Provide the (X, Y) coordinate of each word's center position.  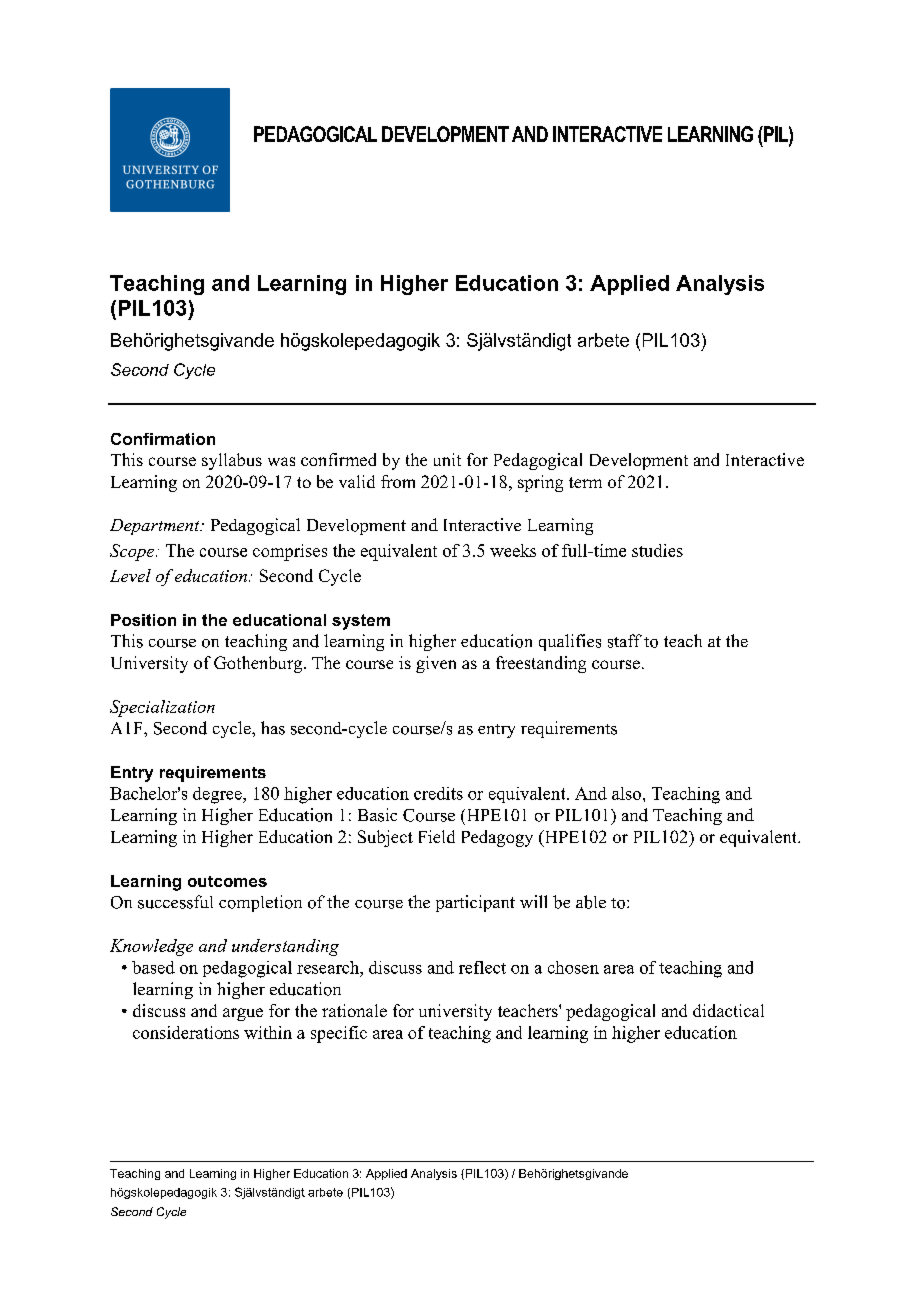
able (591, 902)
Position (143, 620)
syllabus (232, 461)
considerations (186, 1032)
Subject (385, 838)
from (398, 481)
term (585, 482)
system (361, 622)
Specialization (162, 708)
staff (625, 641)
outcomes (227, 881)
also (626, 793)
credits (438, 793)
